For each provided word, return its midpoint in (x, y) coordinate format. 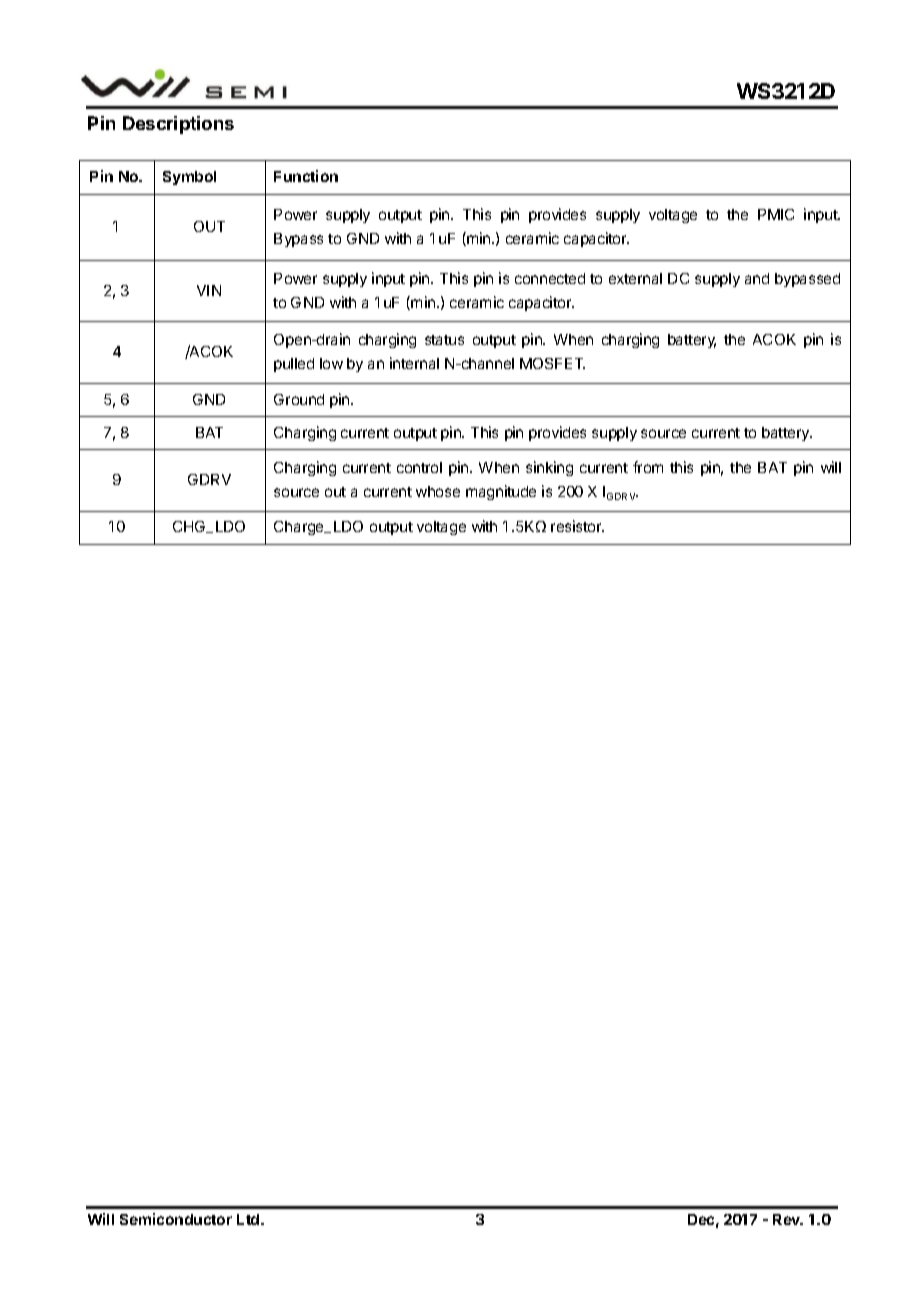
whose (438, 491)
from (648, 467)
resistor (577, 526)
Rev (788, 1219)
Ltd (249, 1219)
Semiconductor (176, 1219)
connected (550, 278)
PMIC (776, 214)
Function (306, 176)
